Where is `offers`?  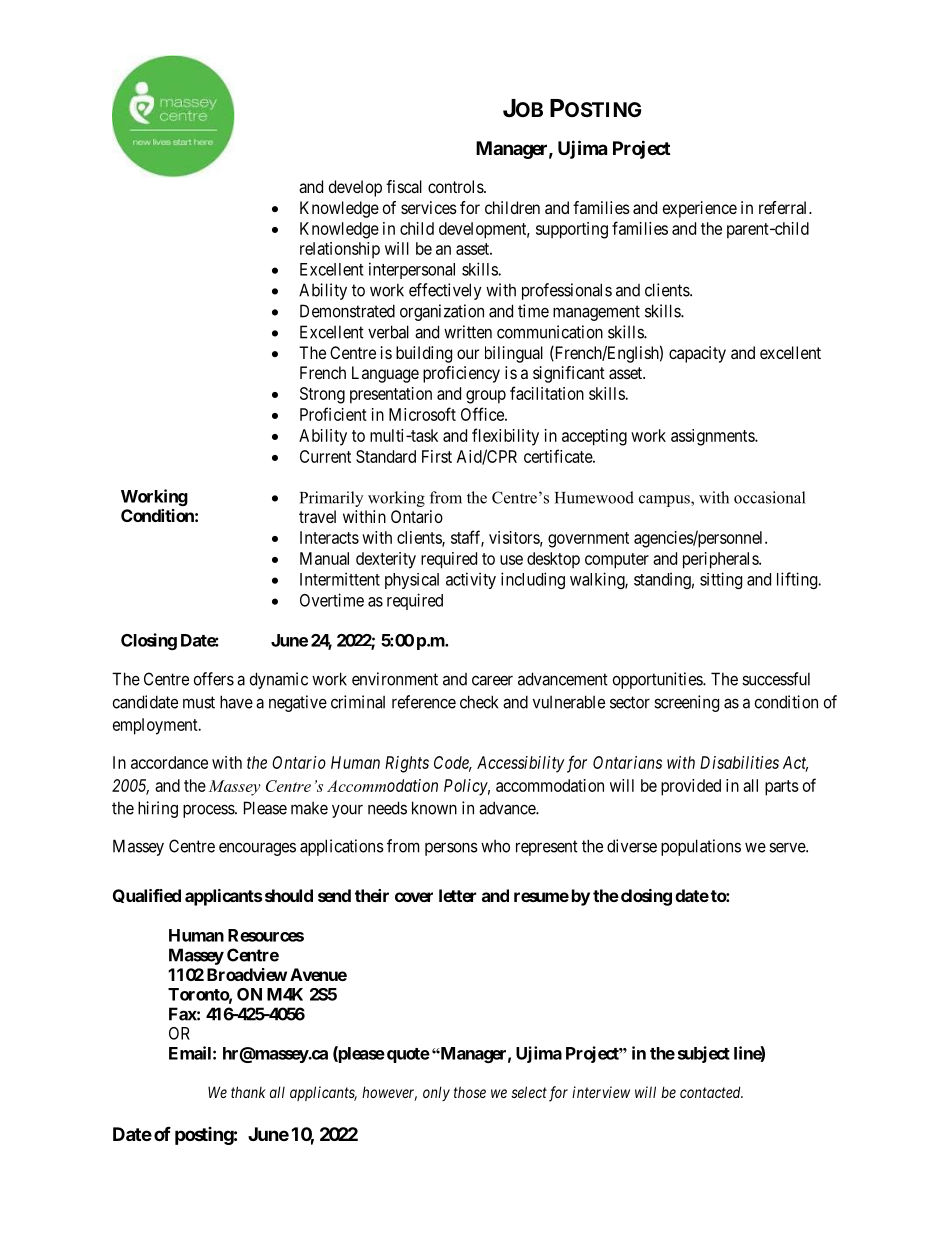 offers is located at coordinates (214, 679).
